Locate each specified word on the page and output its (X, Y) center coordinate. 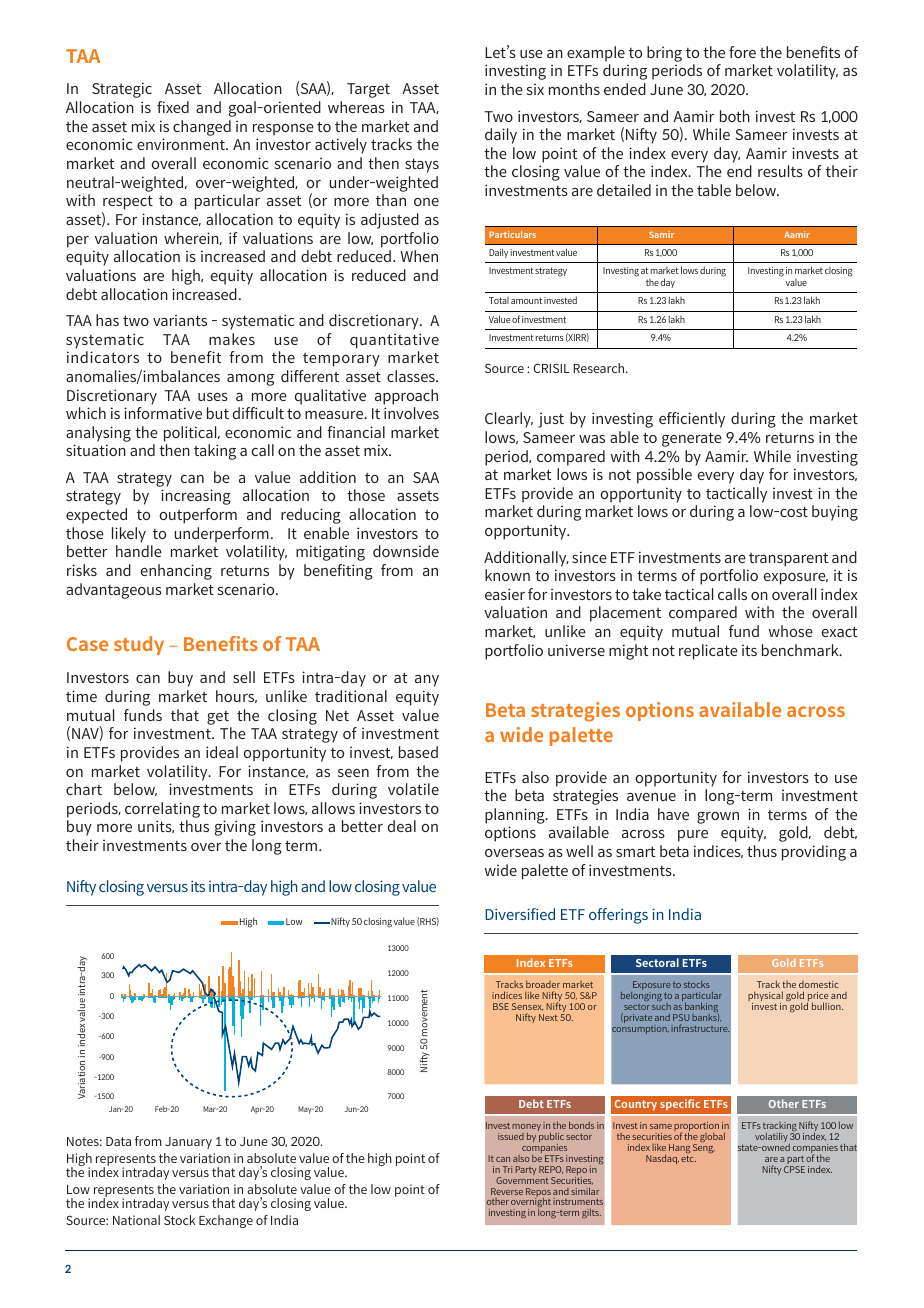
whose (791, 631)
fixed (173, 107)
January (188, 1143)
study (139, 645)
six (535, 89)
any (427, 681)
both (735, 116)
